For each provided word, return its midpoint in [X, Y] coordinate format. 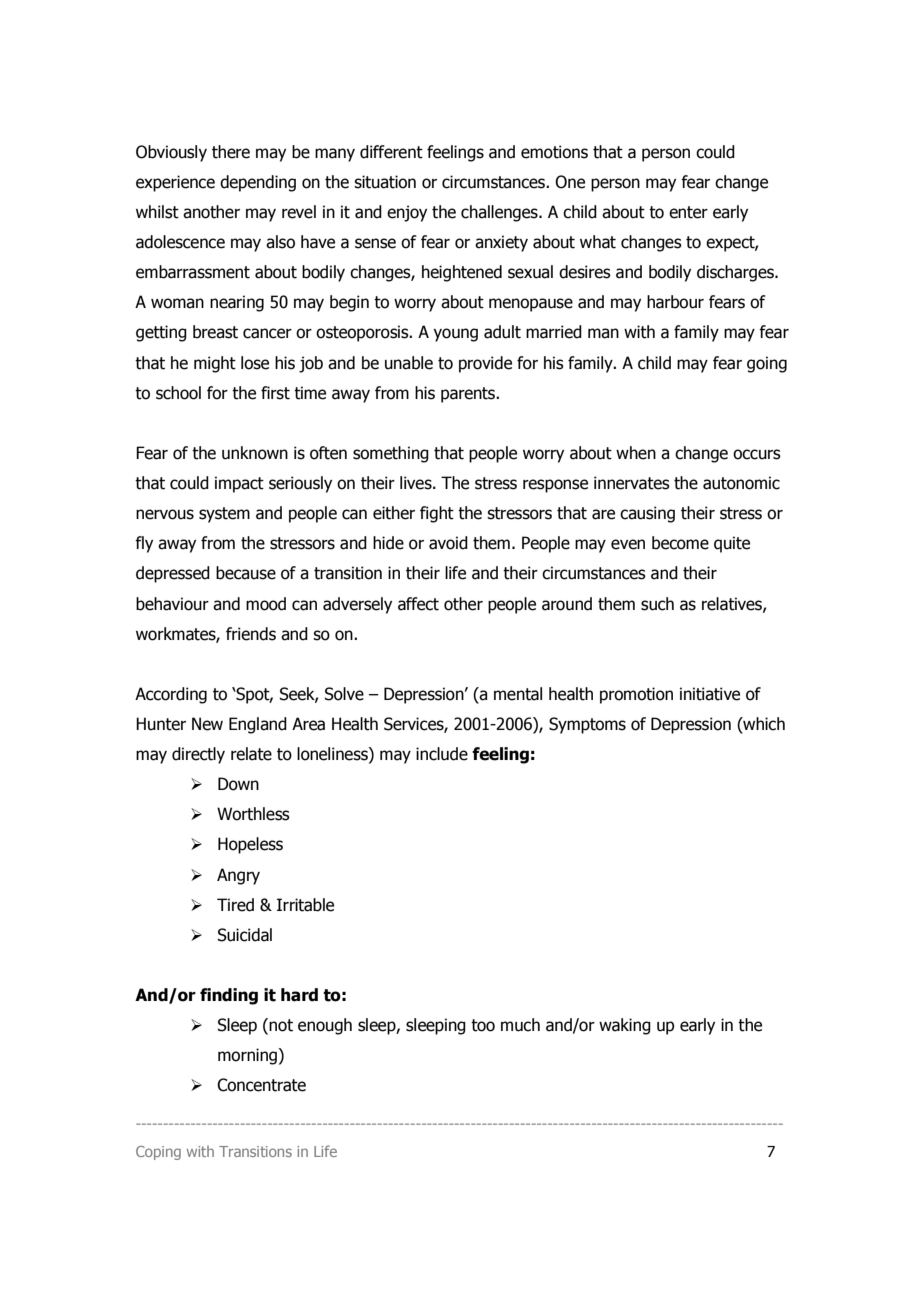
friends [251, 634]
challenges [500, 213]
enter [688, 212]
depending [258, 183]
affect [418, 604]
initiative [710, 694]
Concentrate [261, 1085]
